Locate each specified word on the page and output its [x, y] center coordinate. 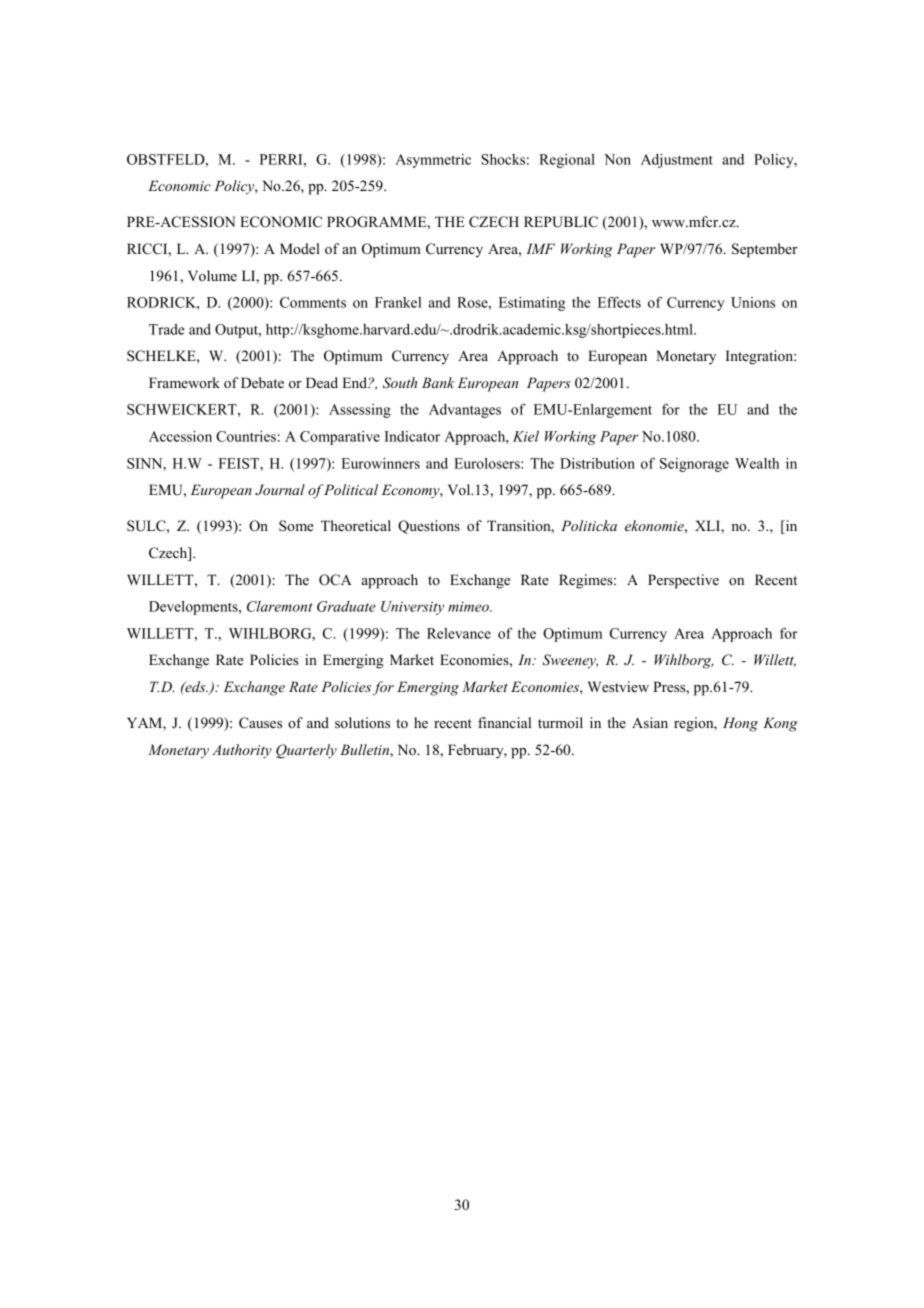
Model [300, 248]
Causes [260, 723]
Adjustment [677, 161]
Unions [753, 302]
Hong [740, 724]
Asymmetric [433, 161]
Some [296, 526]
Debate [262, 382]
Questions [429, 527]
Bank [438, 382]
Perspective [683, 581]
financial [504, 722]
